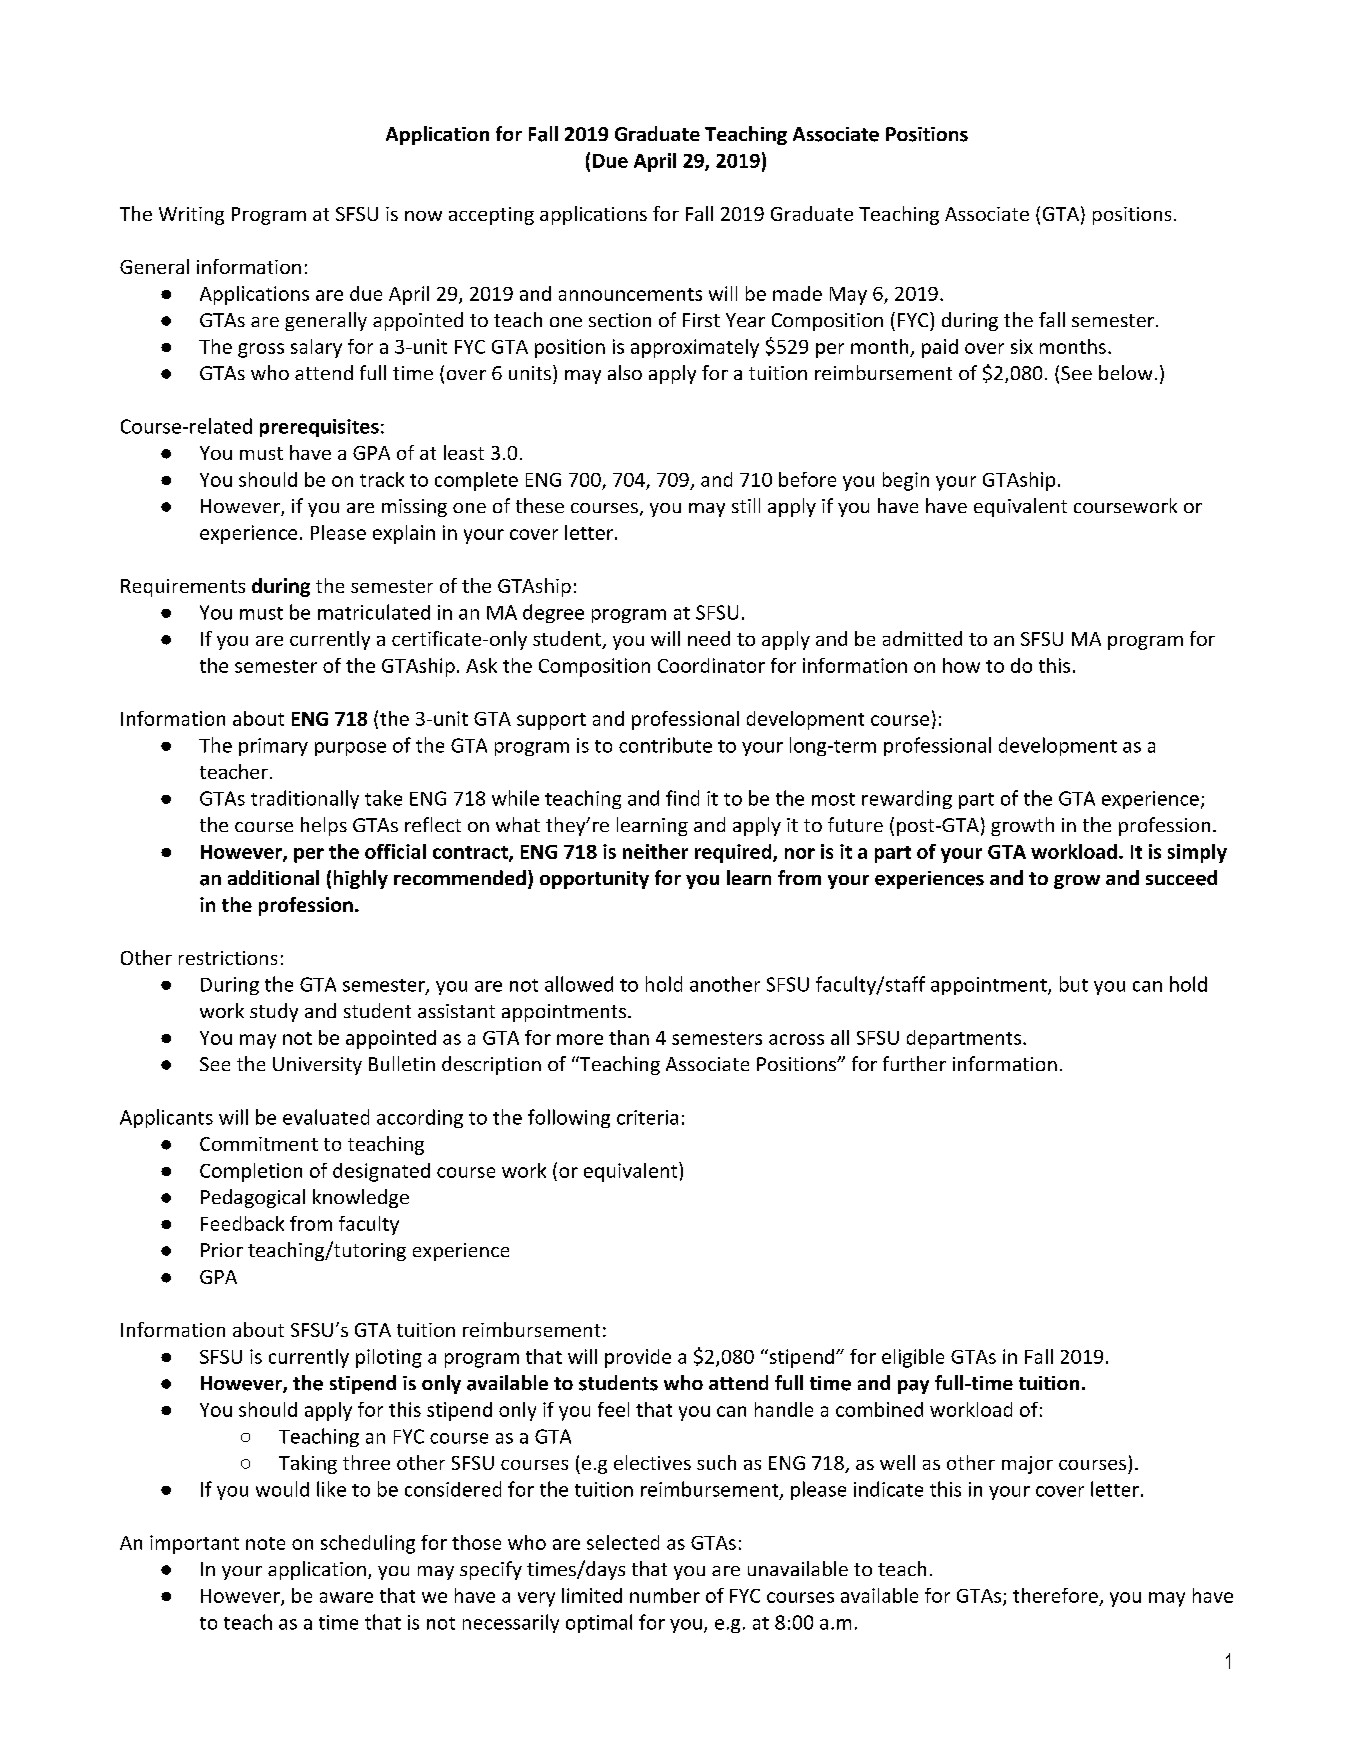 This screenshot has width=1355, height=1754. Describe the element at coordinates (655, 851) in the screenshot. I see `neither` at that location.
